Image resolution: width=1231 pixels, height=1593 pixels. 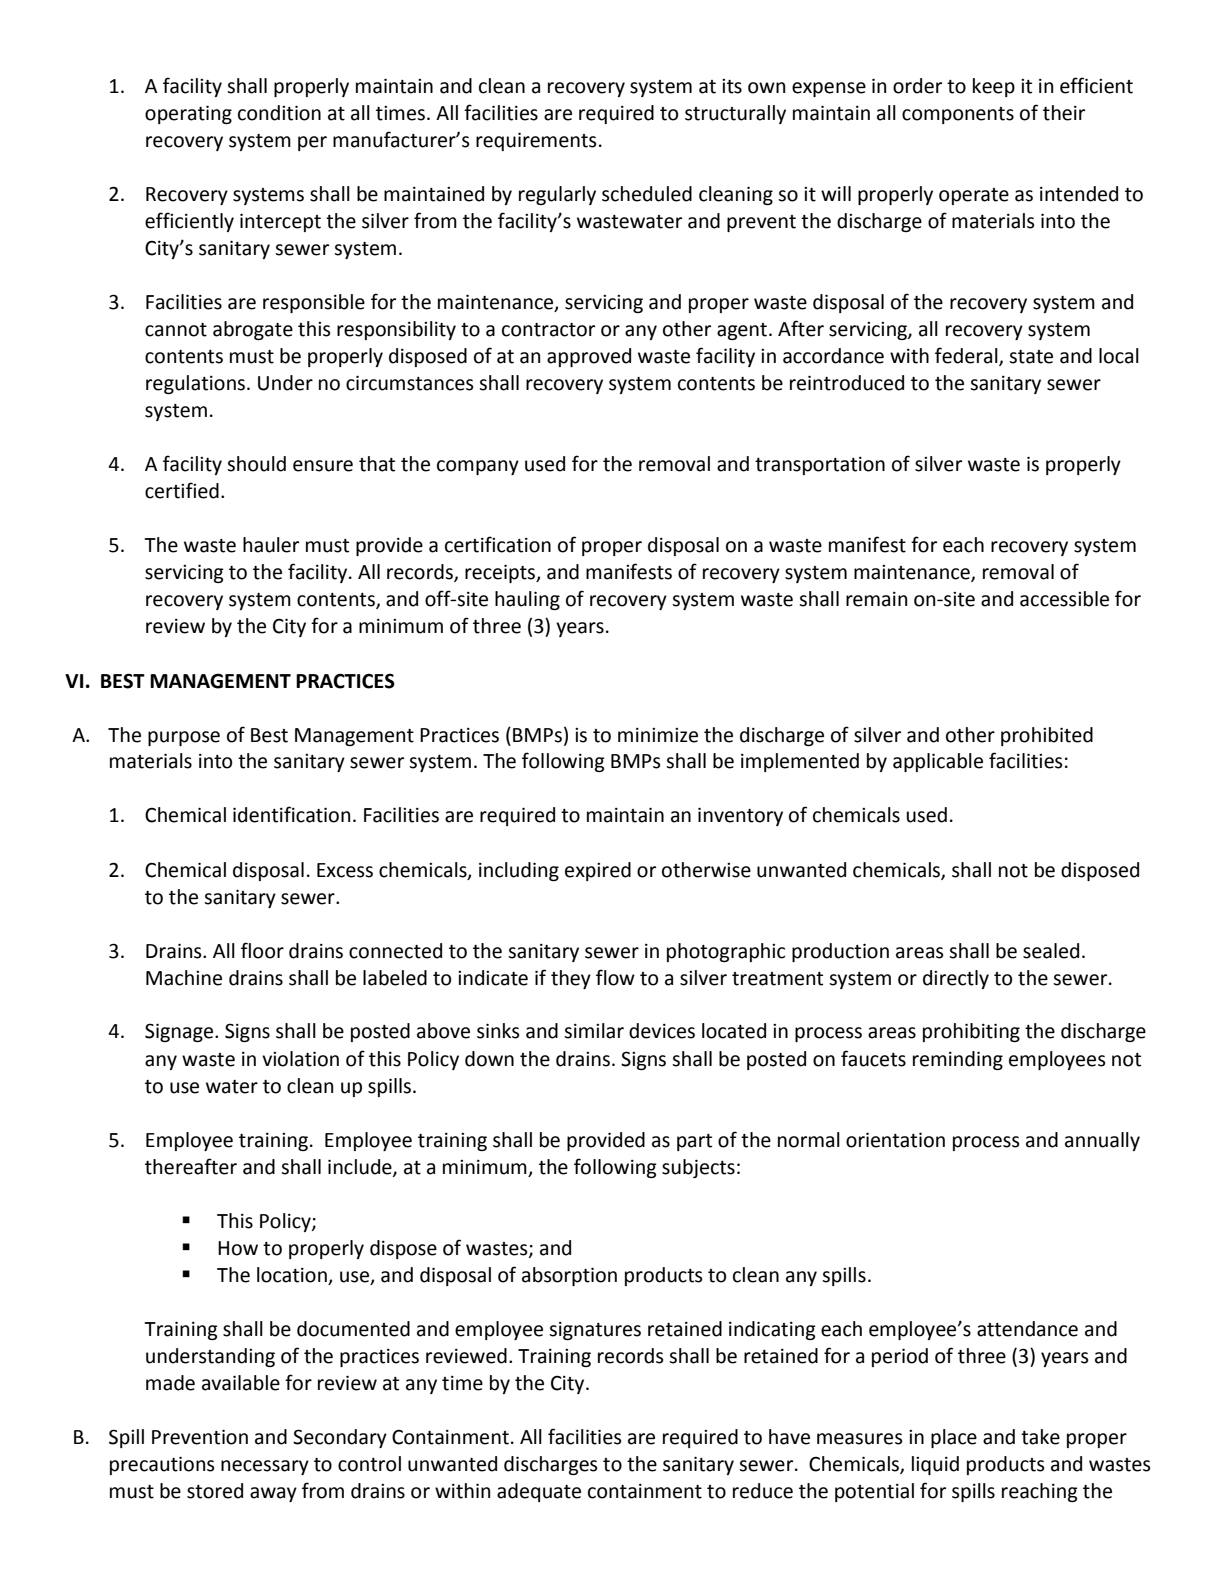 I want to click on take, so click(x=1040, y=1437).
